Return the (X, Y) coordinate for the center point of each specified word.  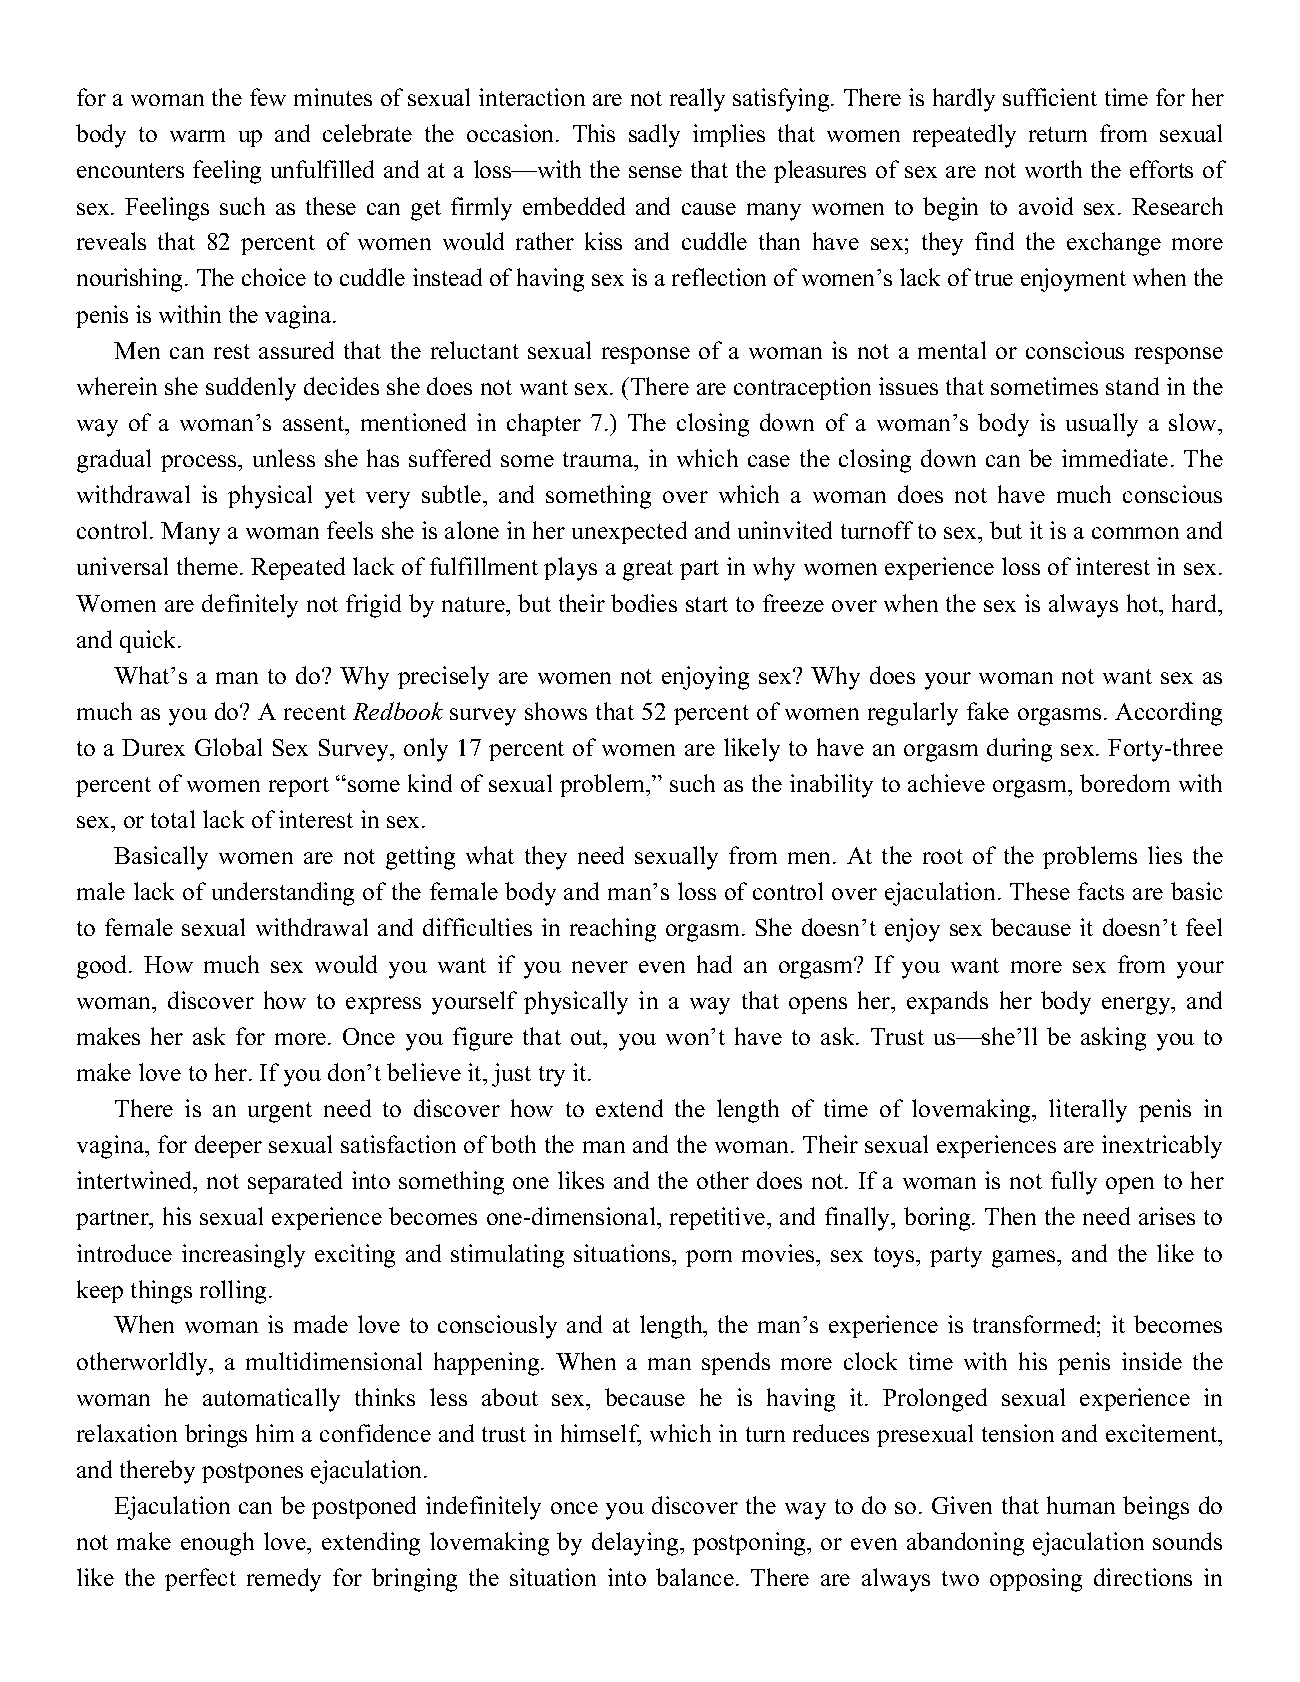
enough (217, 1544)
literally (1088, 1111)
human (1081, 1505)
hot (1144, 603)
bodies (644, 603)
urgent (280, 1112)
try (552, 1076)
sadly (654, 136)
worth (1053, 169)
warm (197, 136)
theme (207, 566)
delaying (636, 1544)
